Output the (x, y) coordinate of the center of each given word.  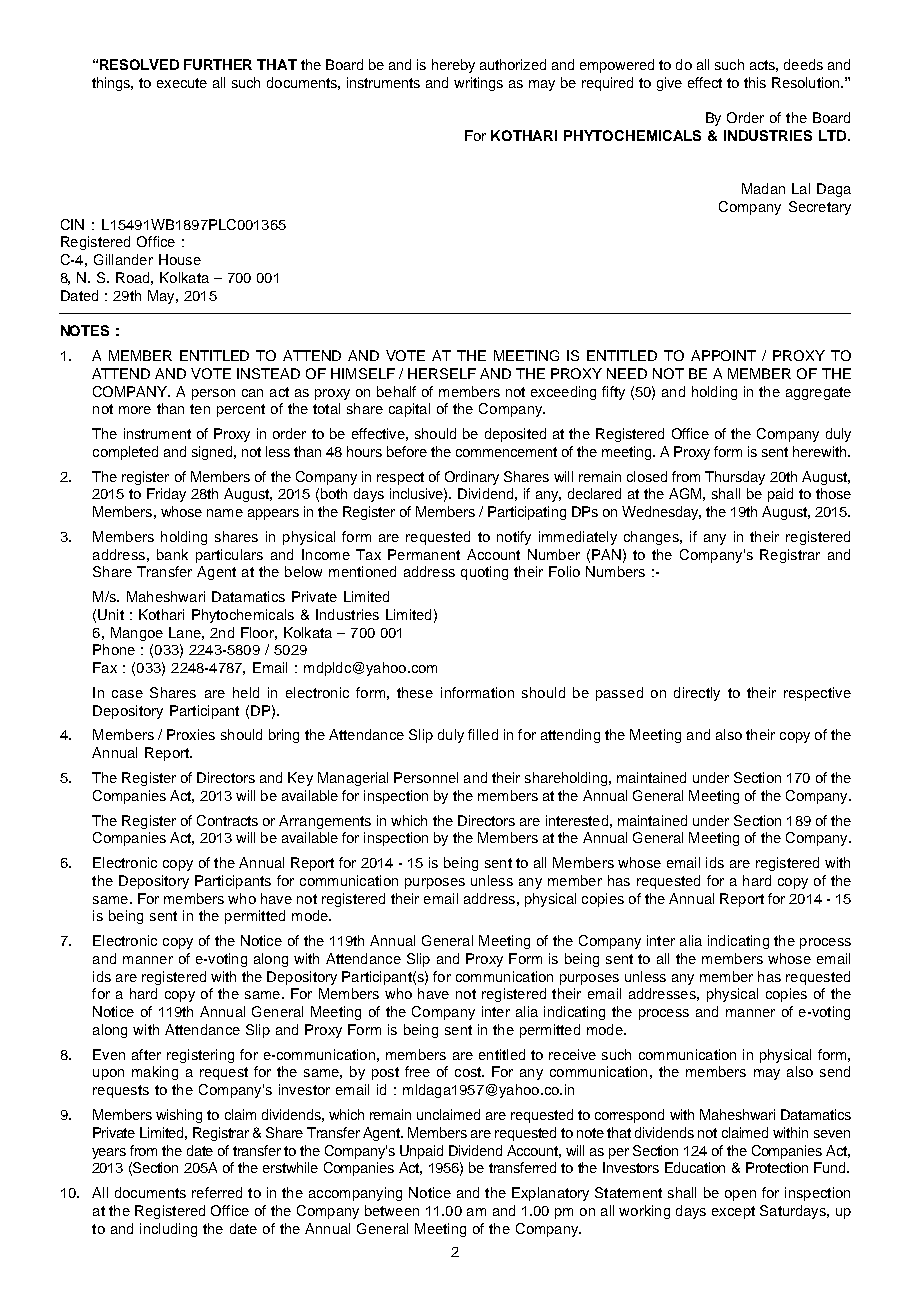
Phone (114, 649)
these (415, 692)
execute (182, 83)
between (392, 1210)
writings (478, 84)
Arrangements (325, 822)
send (835, 1071)
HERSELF (442, 373)
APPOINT (723, 355)
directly (697, 694)
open (740, 1195)
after (146, 1054)
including (168, 1230)
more (135, 410)
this (755, 82)
